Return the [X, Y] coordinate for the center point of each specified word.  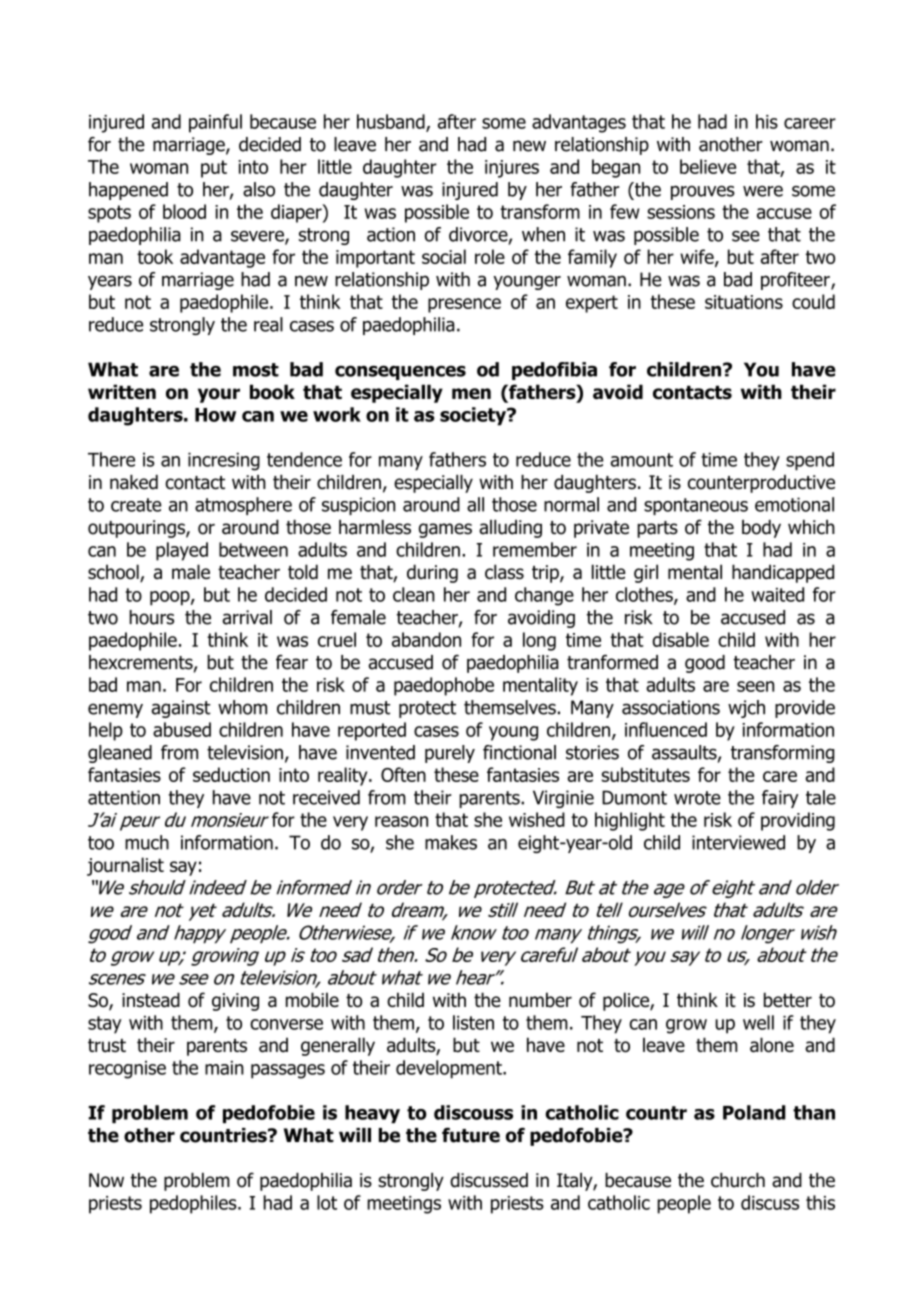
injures [512, 169]
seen [755, 686]
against [181, 709]
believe [708, 166]
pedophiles [194, 1204]
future [471, 1135]
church [738, 1180]
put [214, 169]
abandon [426, 639]
